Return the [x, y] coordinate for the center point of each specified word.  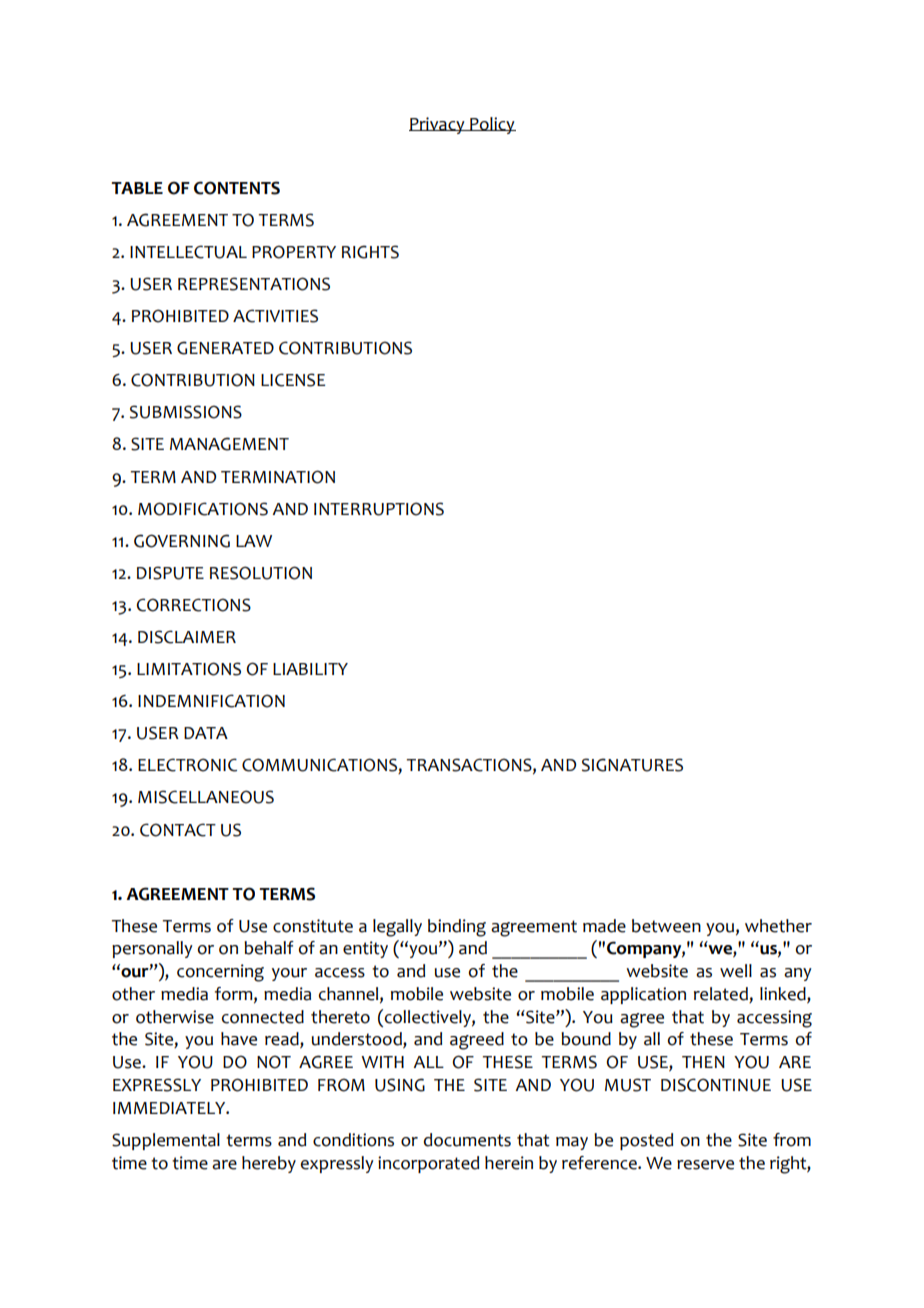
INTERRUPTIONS [379, 509]
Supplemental [166, 1141]
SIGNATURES [632, 765]
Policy [492, 125]
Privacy [438, 125]
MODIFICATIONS [203, 509]
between [666, 926]
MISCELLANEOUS [206, 797]
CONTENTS [237, 188]
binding [457, 928]
